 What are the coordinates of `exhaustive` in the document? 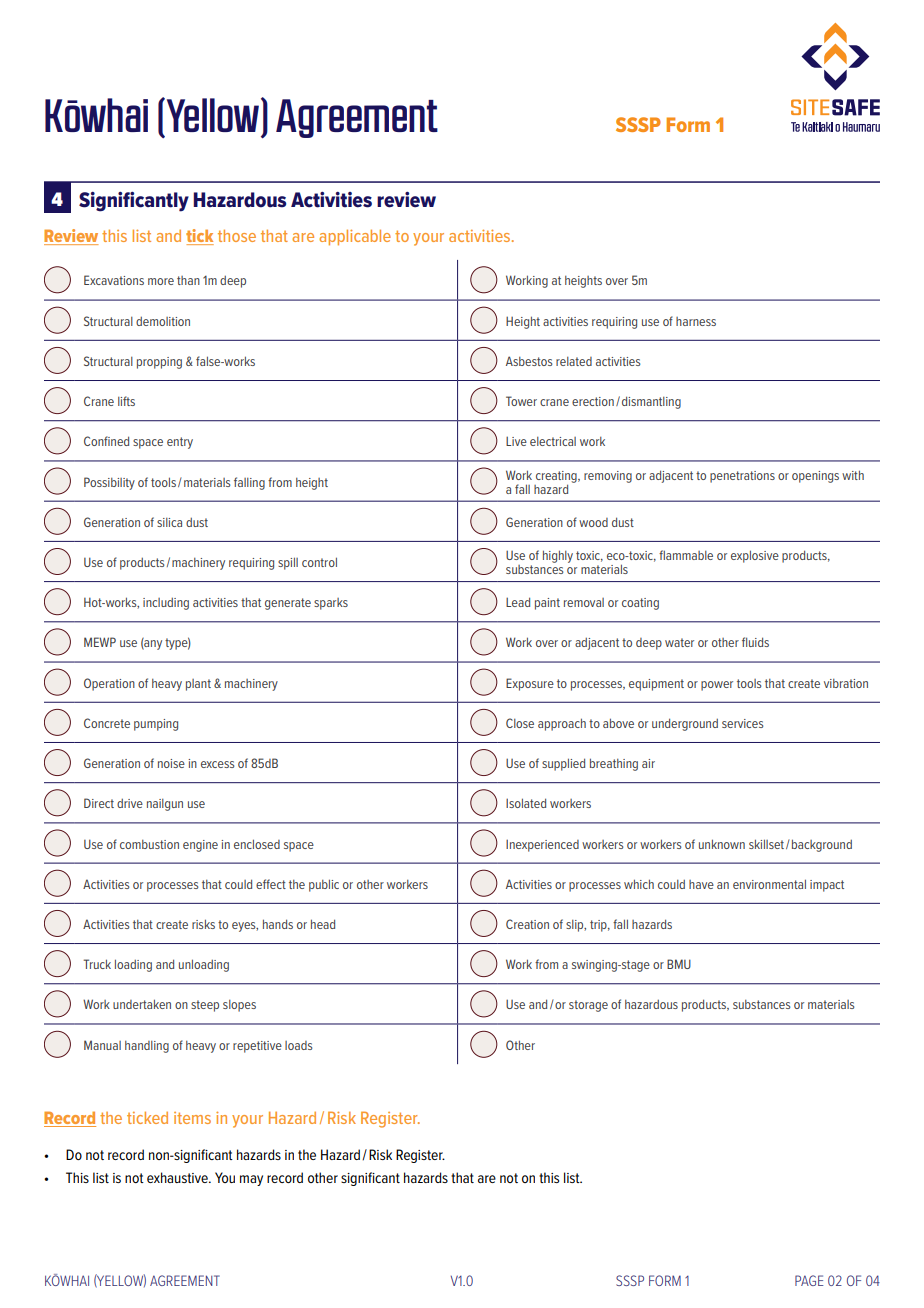 It's located at (178, 1177).
